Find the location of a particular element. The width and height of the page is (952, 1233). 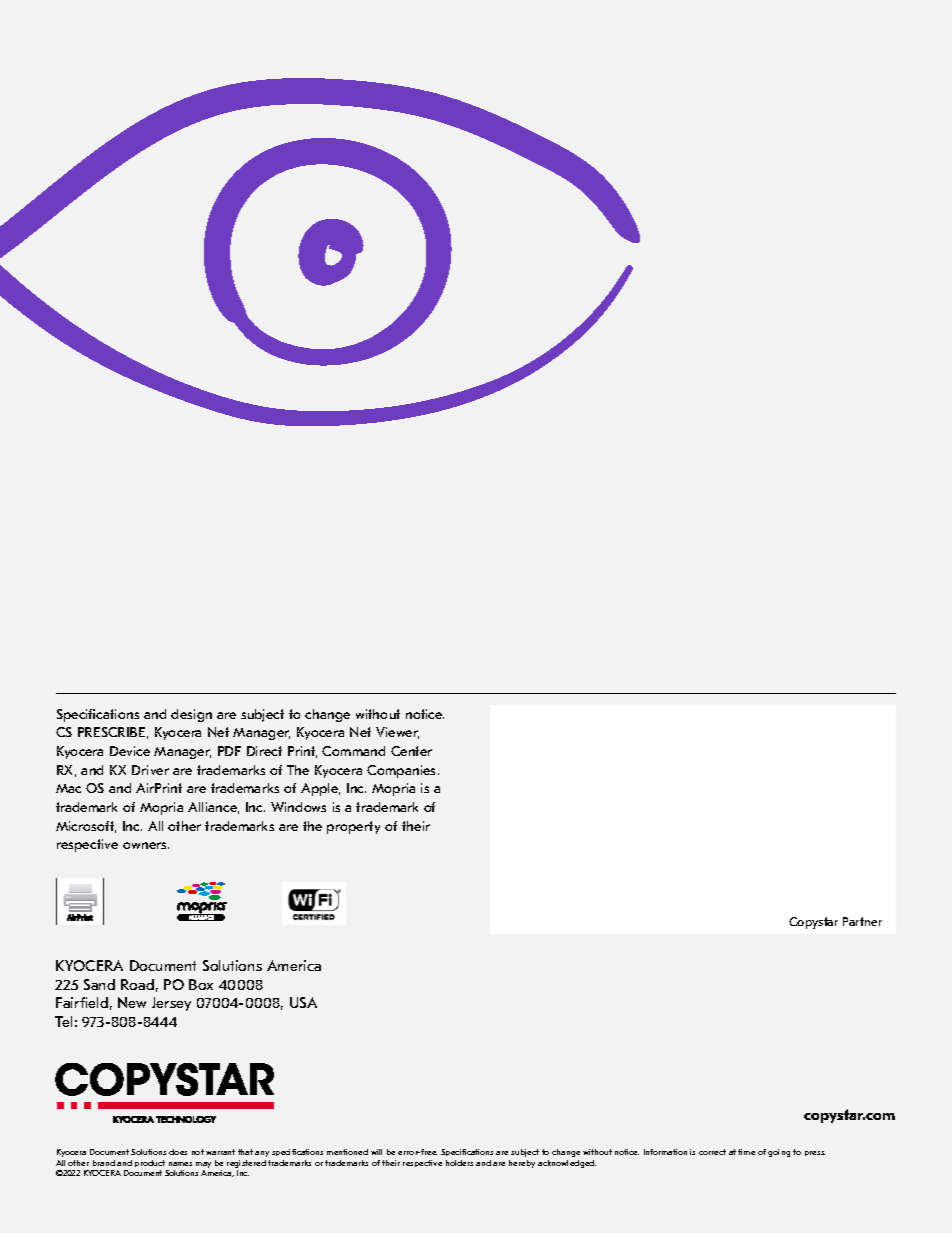

property is located at coordinates (353, 827).
